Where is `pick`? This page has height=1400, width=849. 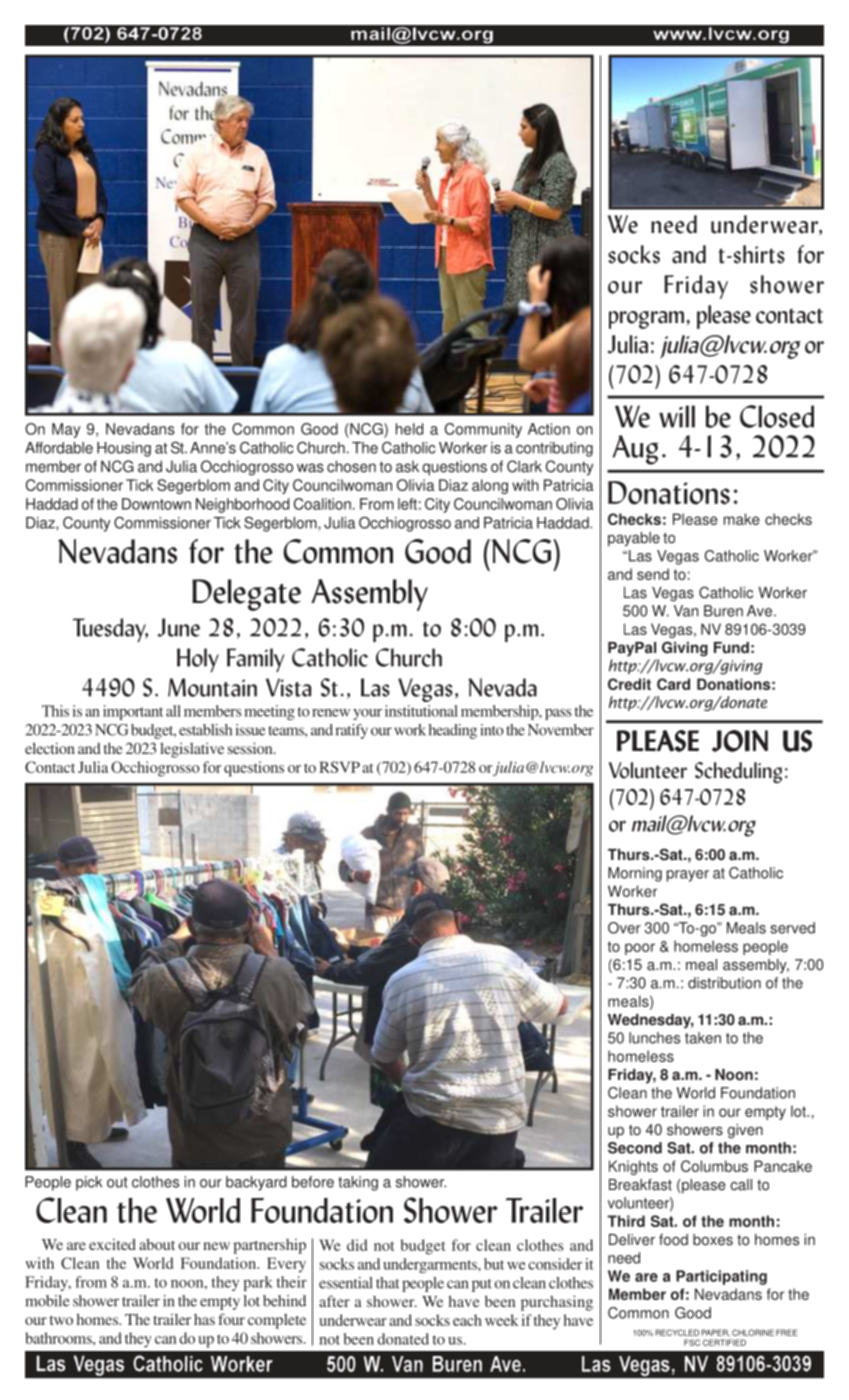
pick is located at coordinates (89, 1183).
